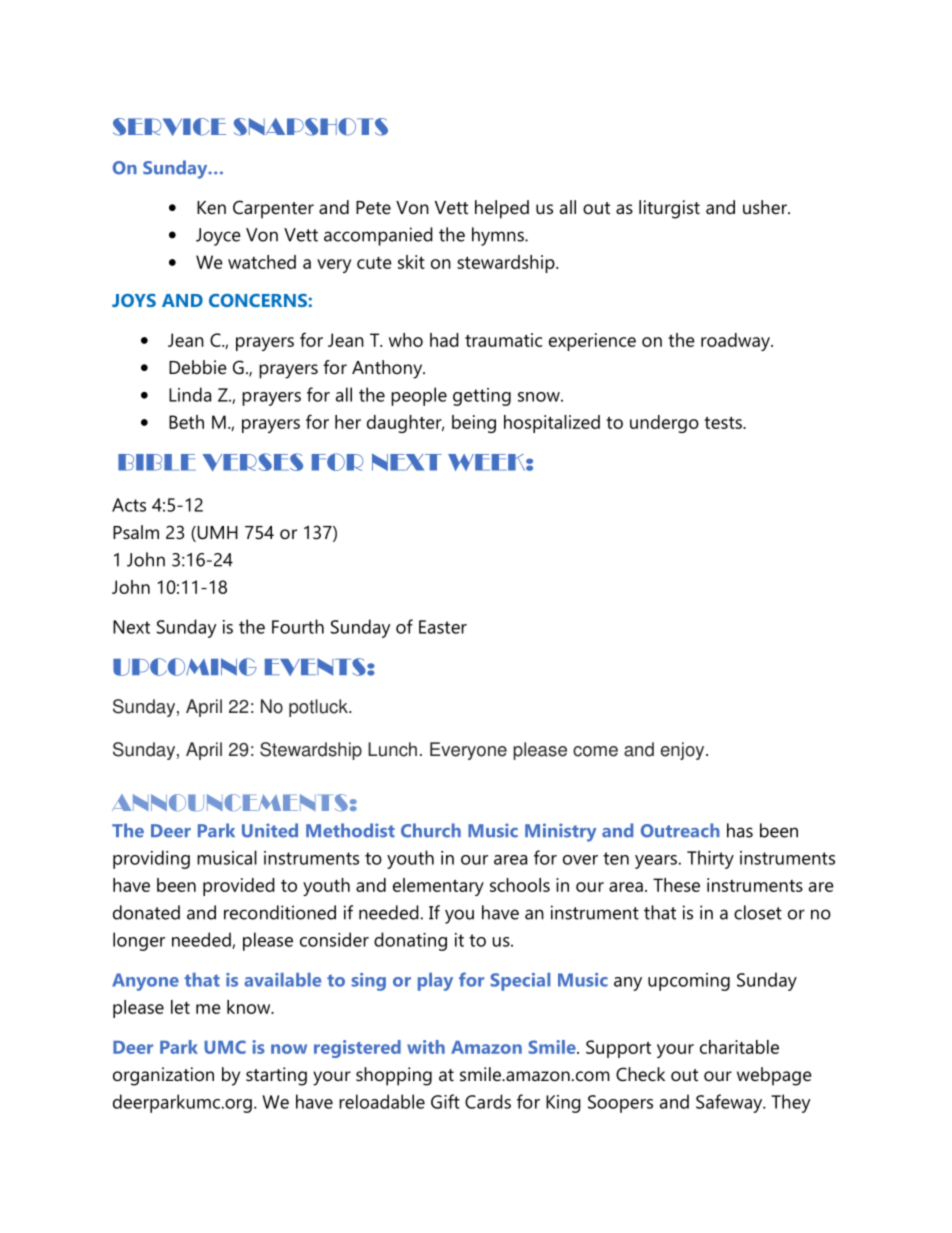 Image resolution: width=952 pixels, height=1233 pixels. Describe the element at coordinates (163, 1076) in the page. I see `organization` at that location.
